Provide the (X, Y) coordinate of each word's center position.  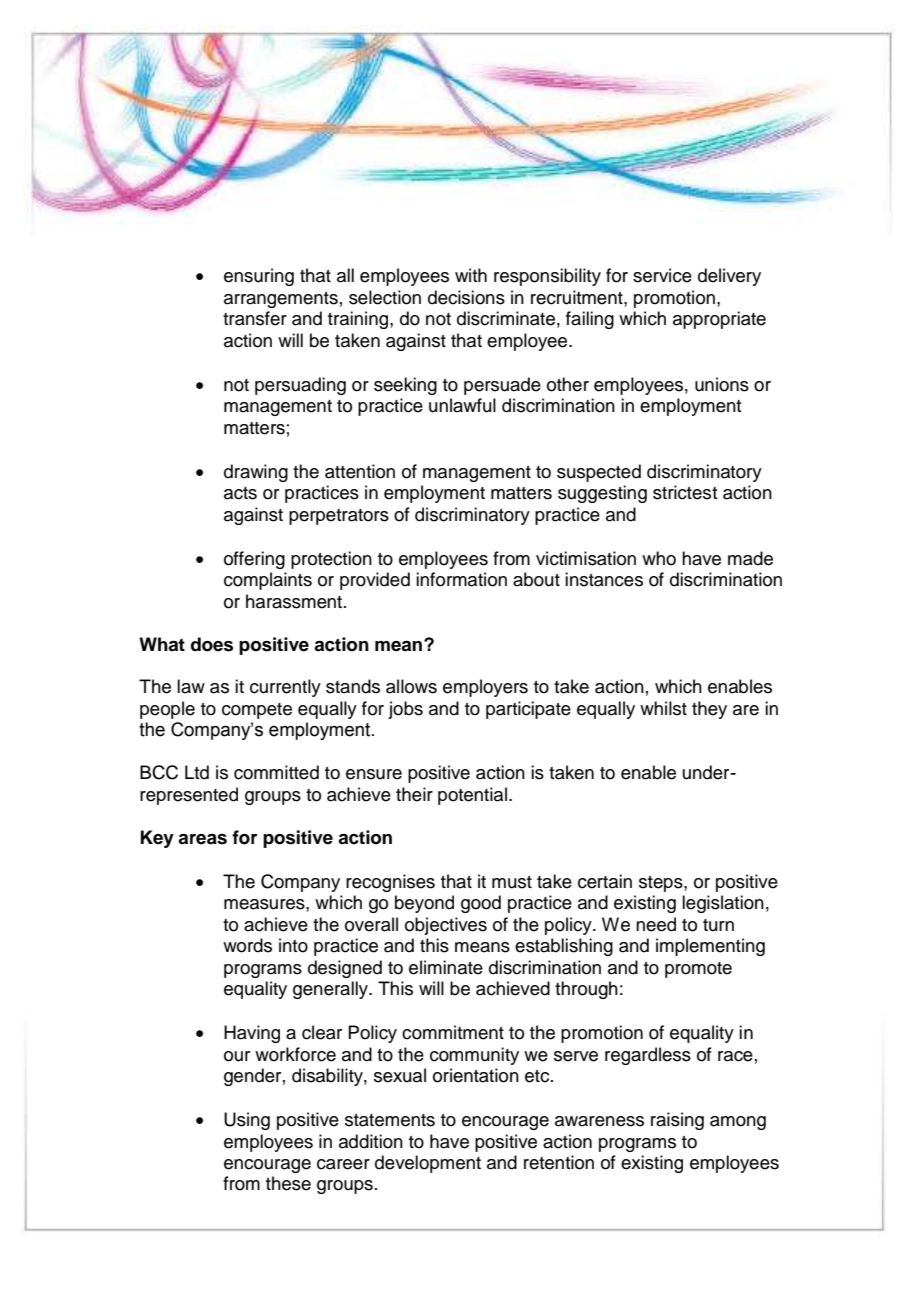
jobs (405, 710)
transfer (255, 318)
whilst (663, 708)
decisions (466, 297)
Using (247, 1121)
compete (257, 711)
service (662, 275)
